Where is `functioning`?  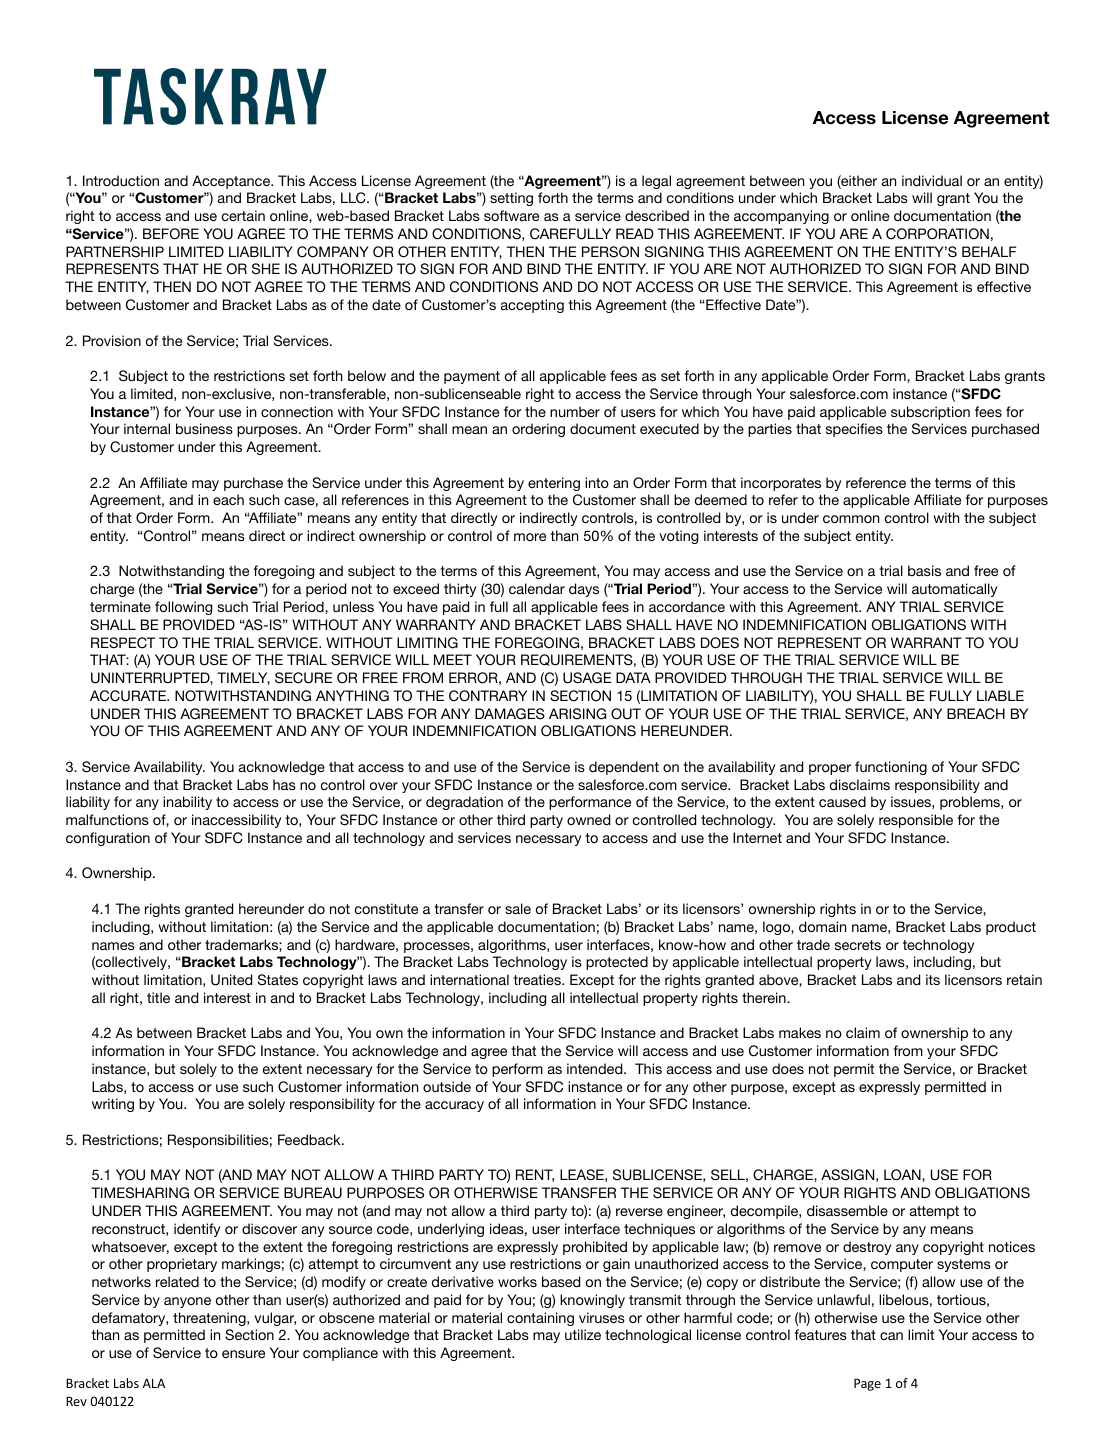 functioning is located at coordinates (891, 768).
